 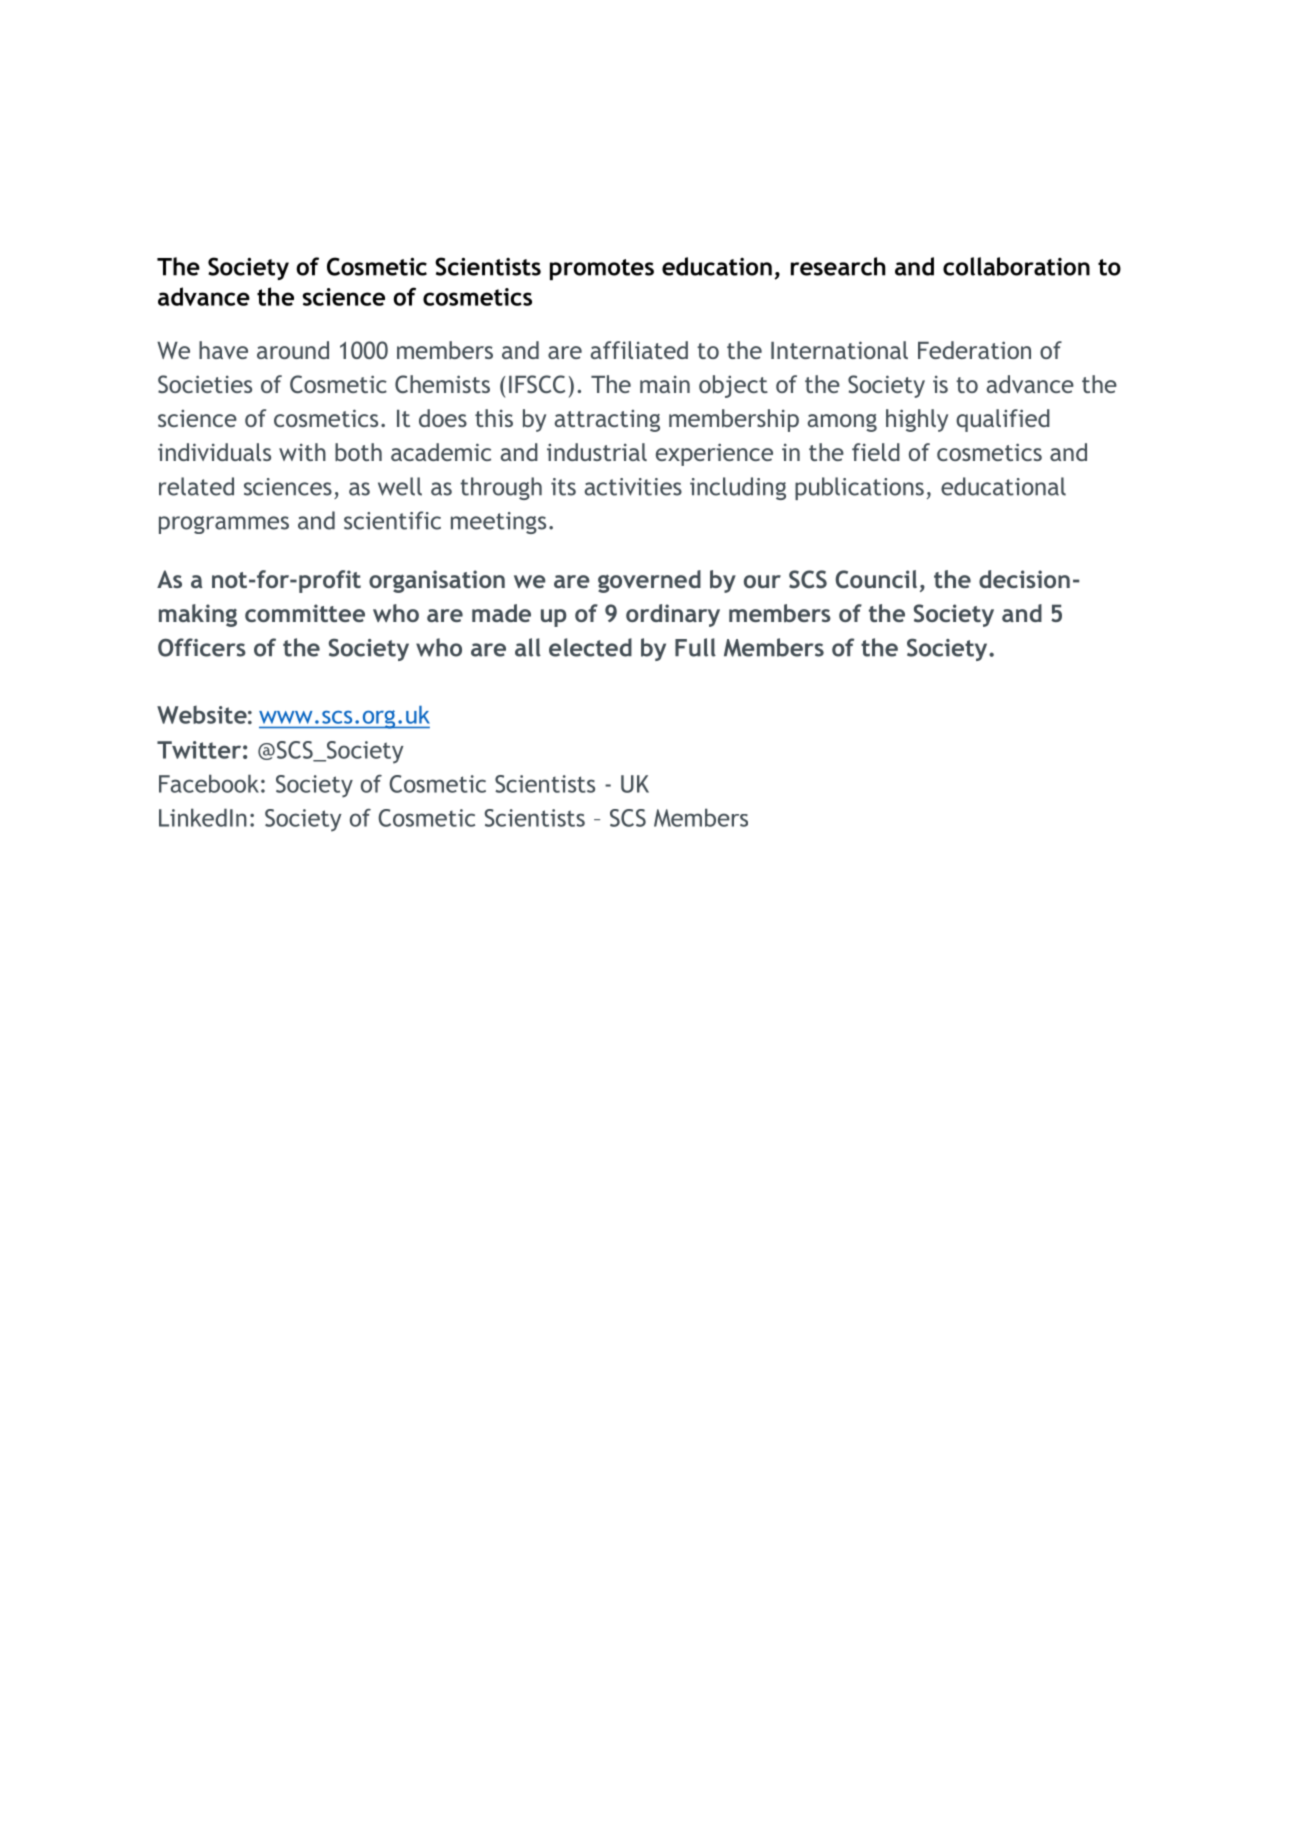 I want to click on Full, so click(x=695, y=647).
